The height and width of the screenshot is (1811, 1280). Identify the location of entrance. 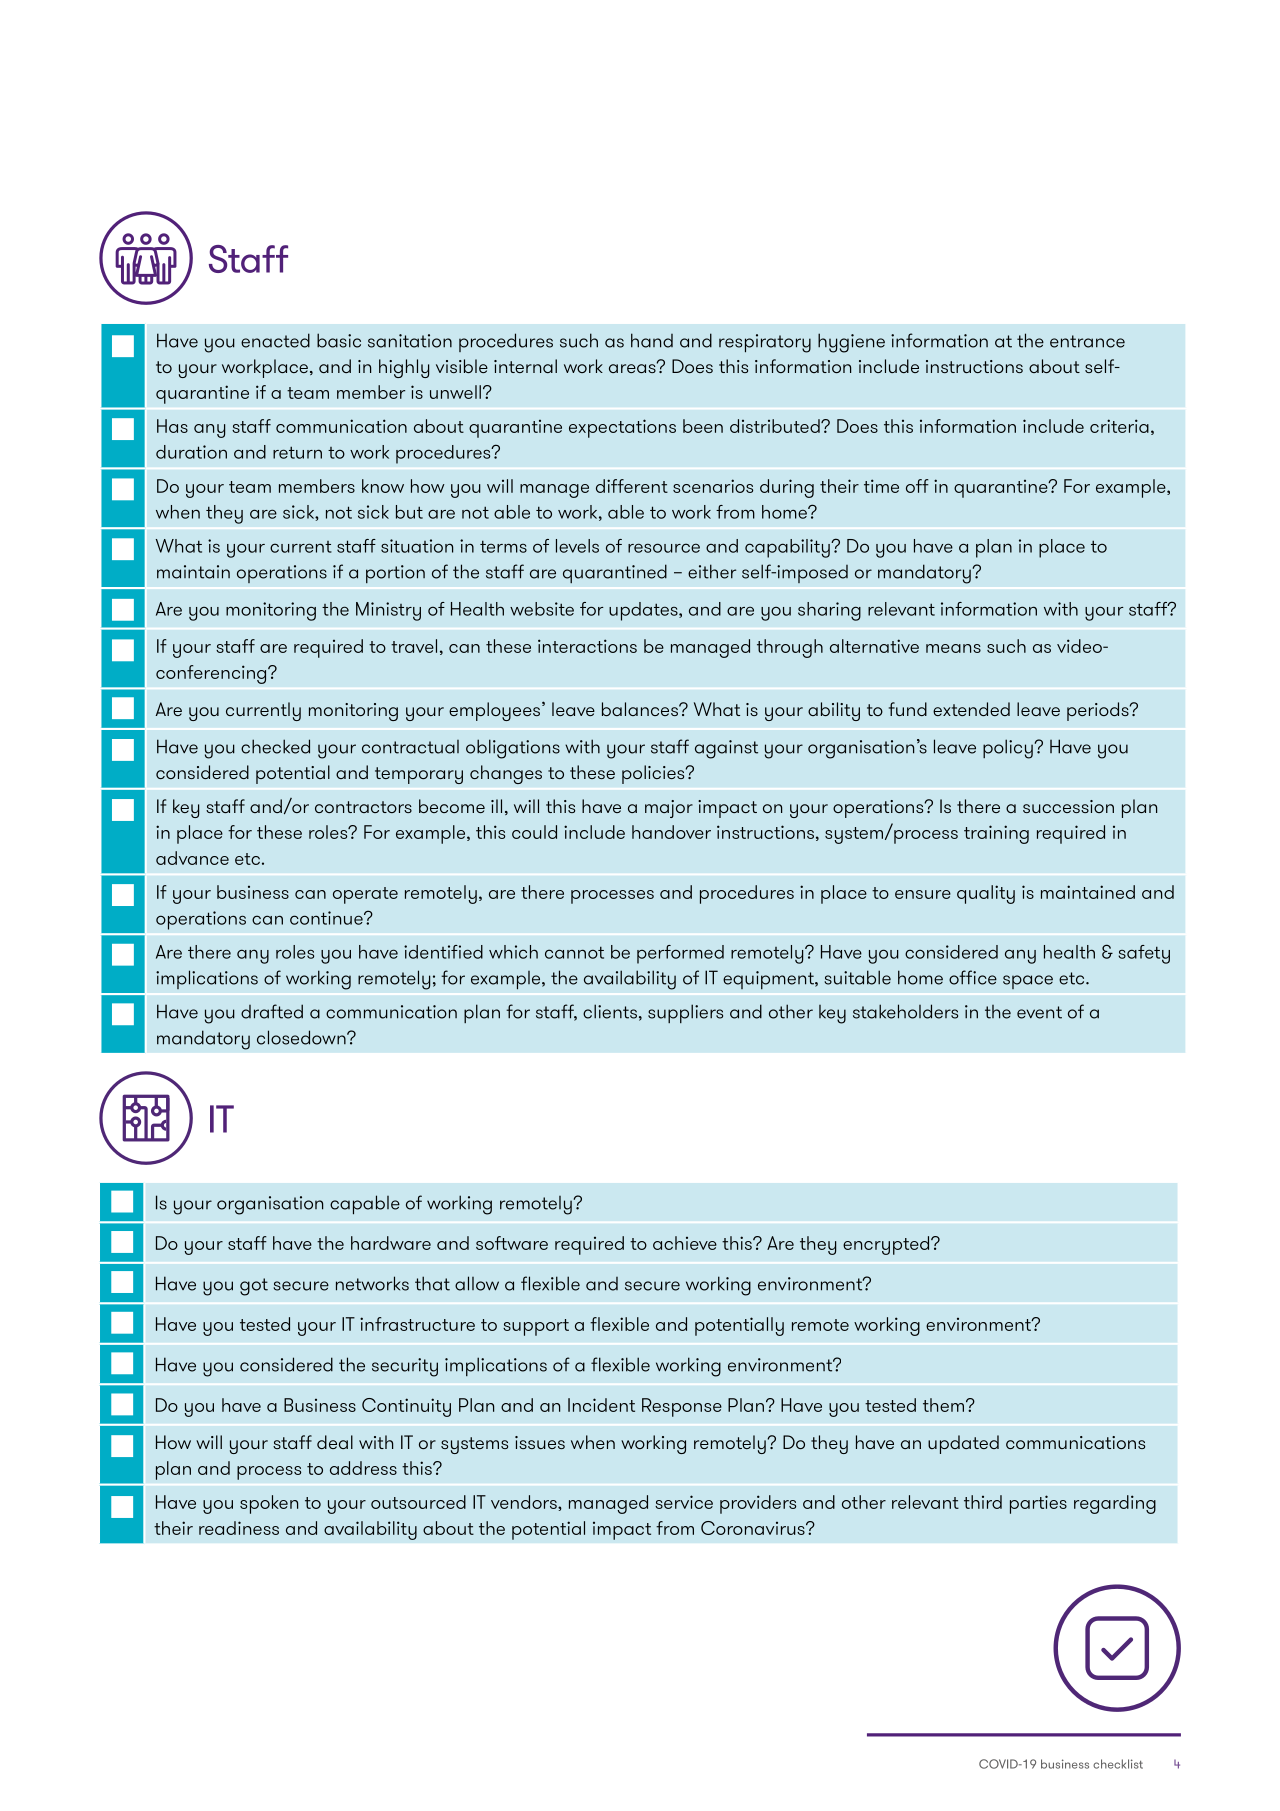
(1087, 341).
